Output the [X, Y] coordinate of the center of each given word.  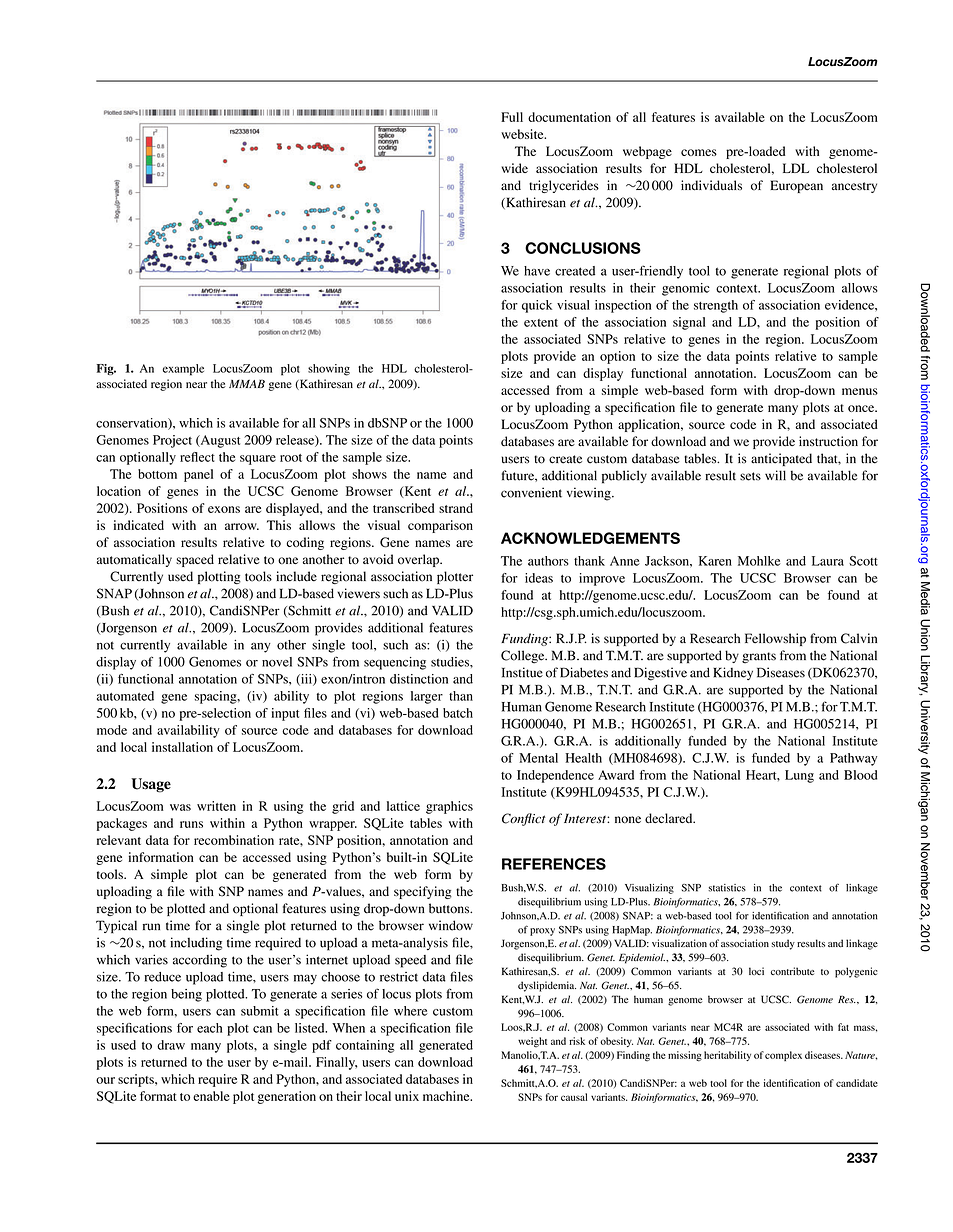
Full [512, 117]
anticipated [781, 459]
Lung [799, 776]
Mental [538, 758]
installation [182, 747]
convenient [531, 492]
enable [211, 1096]
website [523, 134]
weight [532, 1042]
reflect [197, 457]
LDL [796, 168]
